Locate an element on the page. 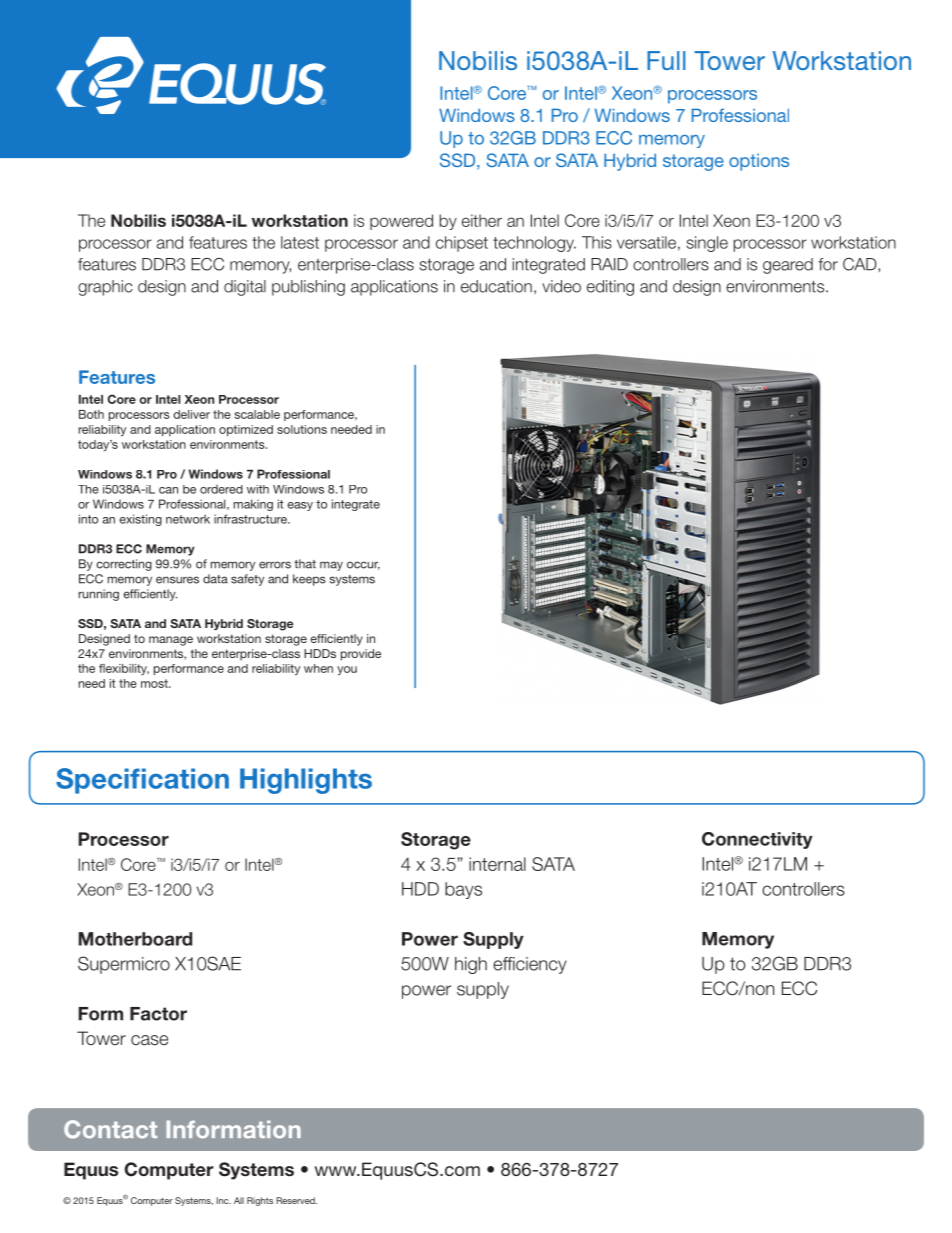 Image resolution: width=952 pixels, height=1233 pixels. options is located at coordinates (759, 162).
